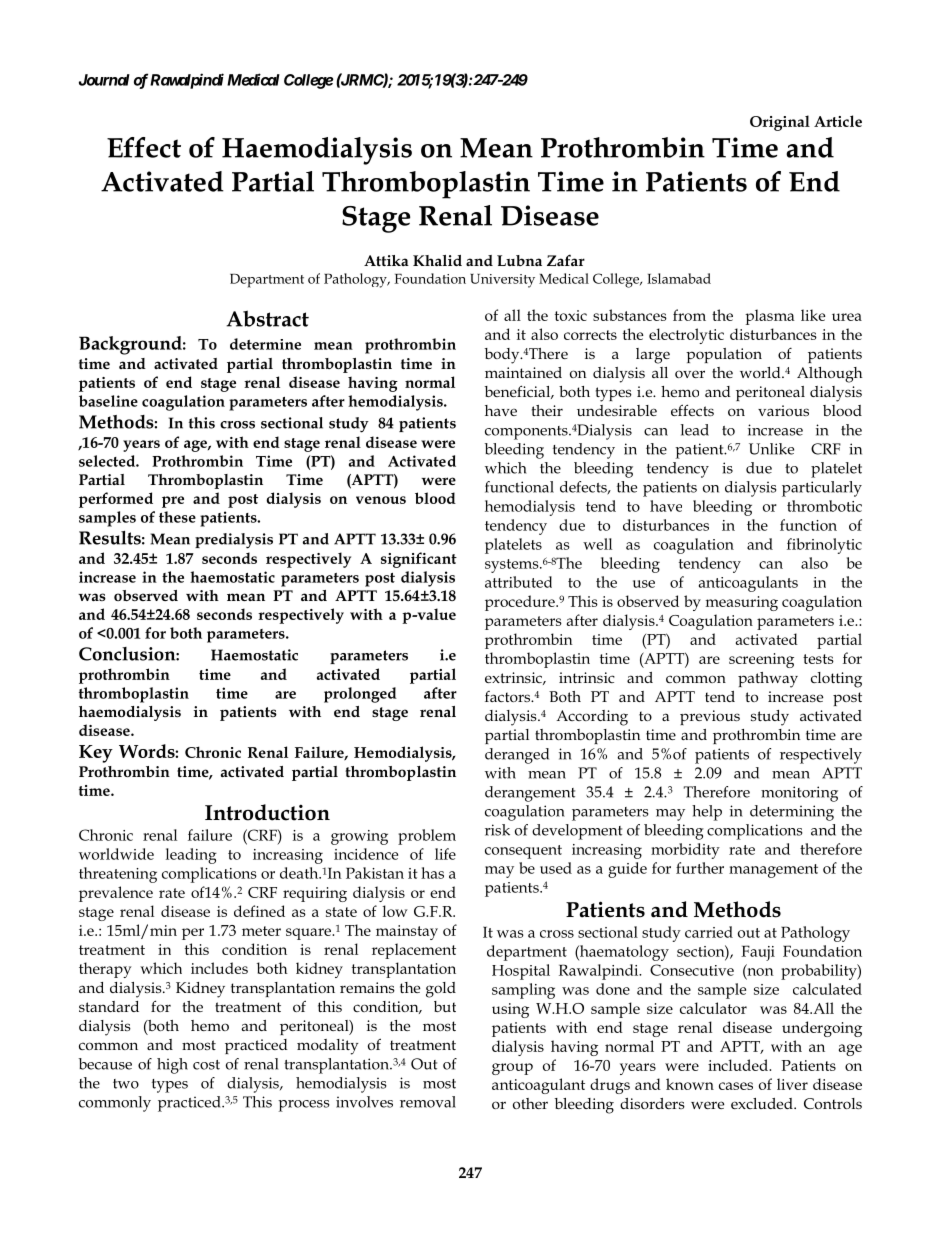 This document has width=952, height=1233. I want to click on Khalid, so click(437, 260).
